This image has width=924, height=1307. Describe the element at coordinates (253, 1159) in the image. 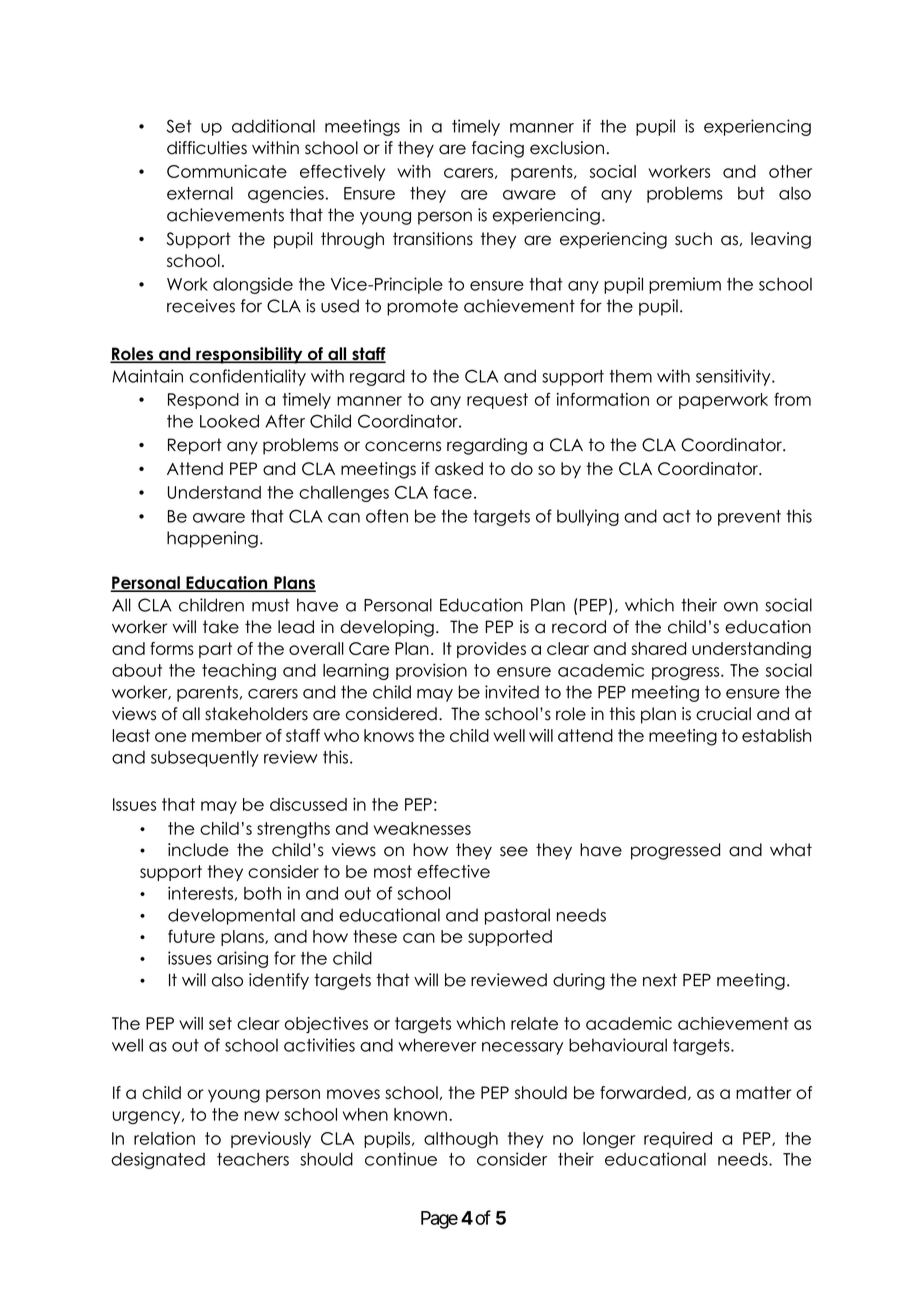

I see `teachers` at that location.
